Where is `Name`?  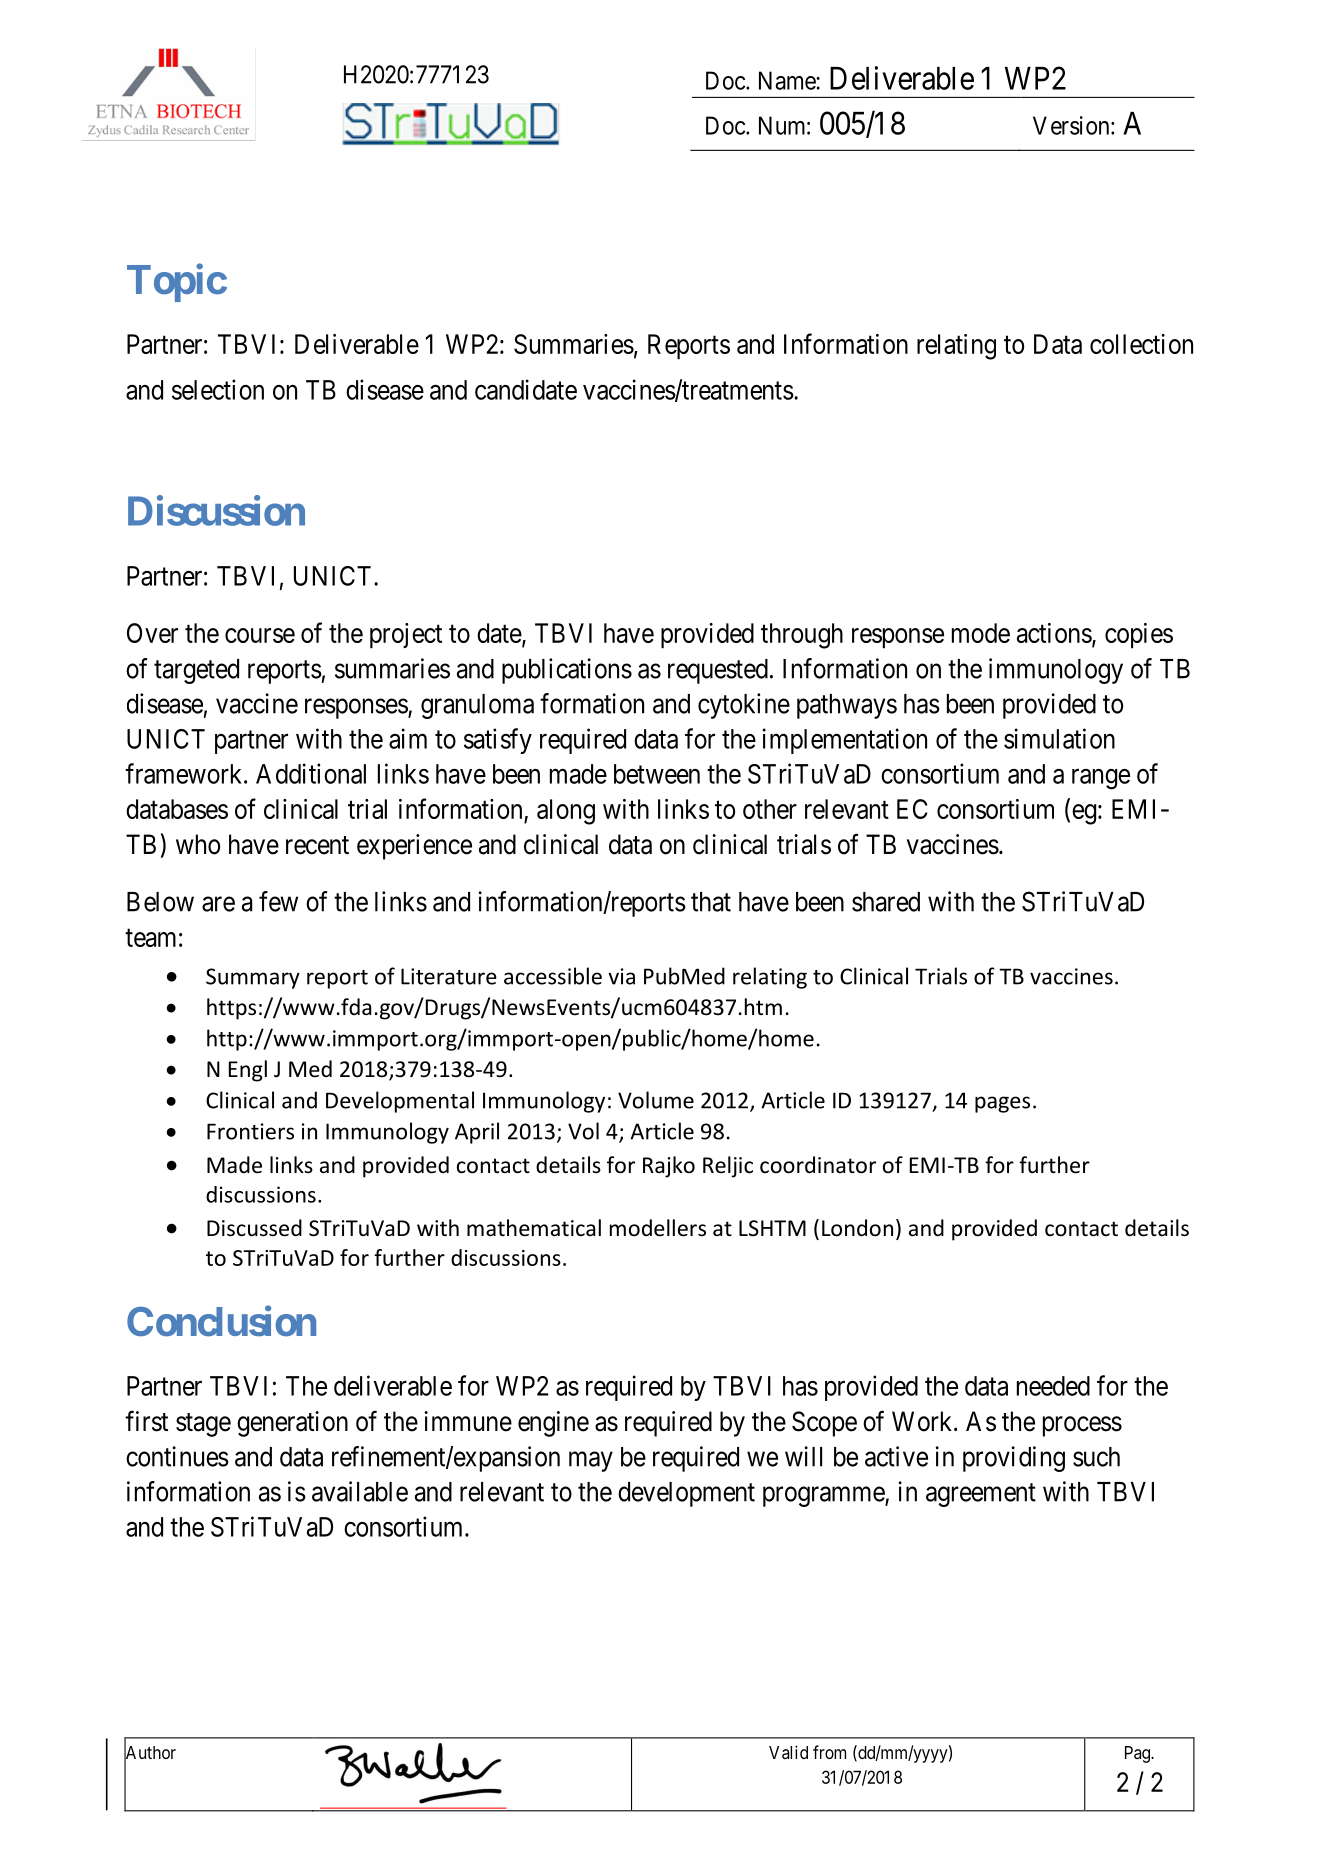
Name is located at coordinates (788, 80).
